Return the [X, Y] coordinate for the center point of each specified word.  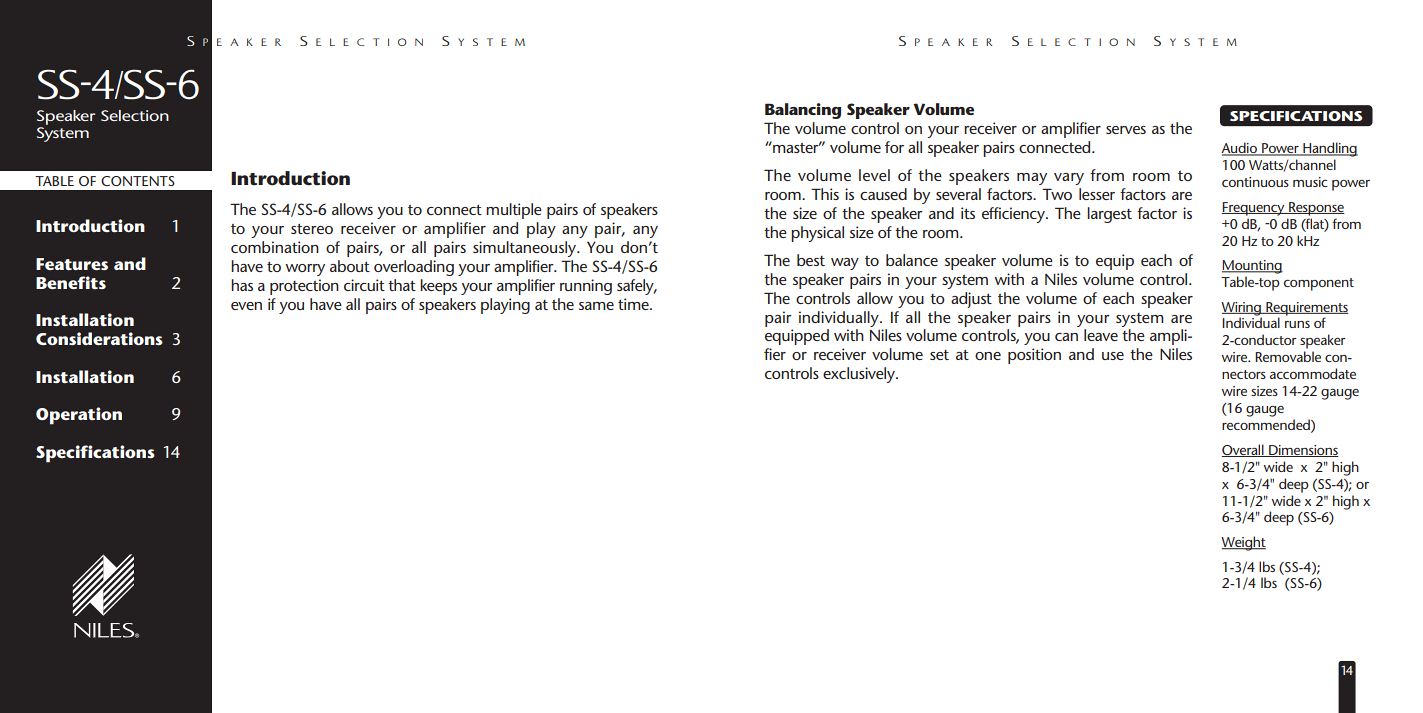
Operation [79, 416]
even [246, 306]
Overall [1244, 450]
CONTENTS [138, 181]
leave [1101, 335]
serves [1126, 130]
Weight [1243, 543]
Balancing [803, 111]
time [634, 304]
